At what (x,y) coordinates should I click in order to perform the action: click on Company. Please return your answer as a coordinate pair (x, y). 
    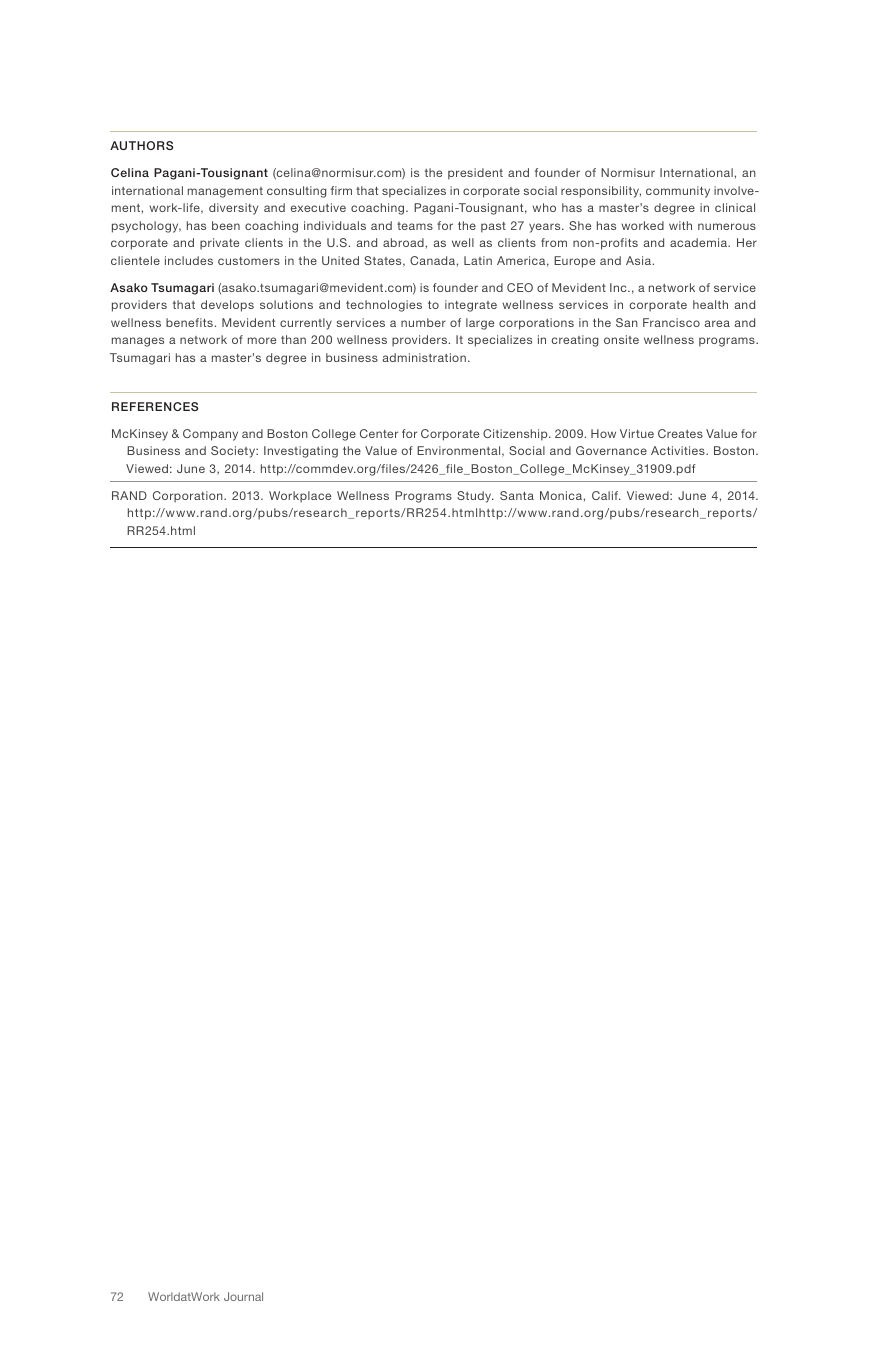
    Looking at the image, I should click on (210, 435).
